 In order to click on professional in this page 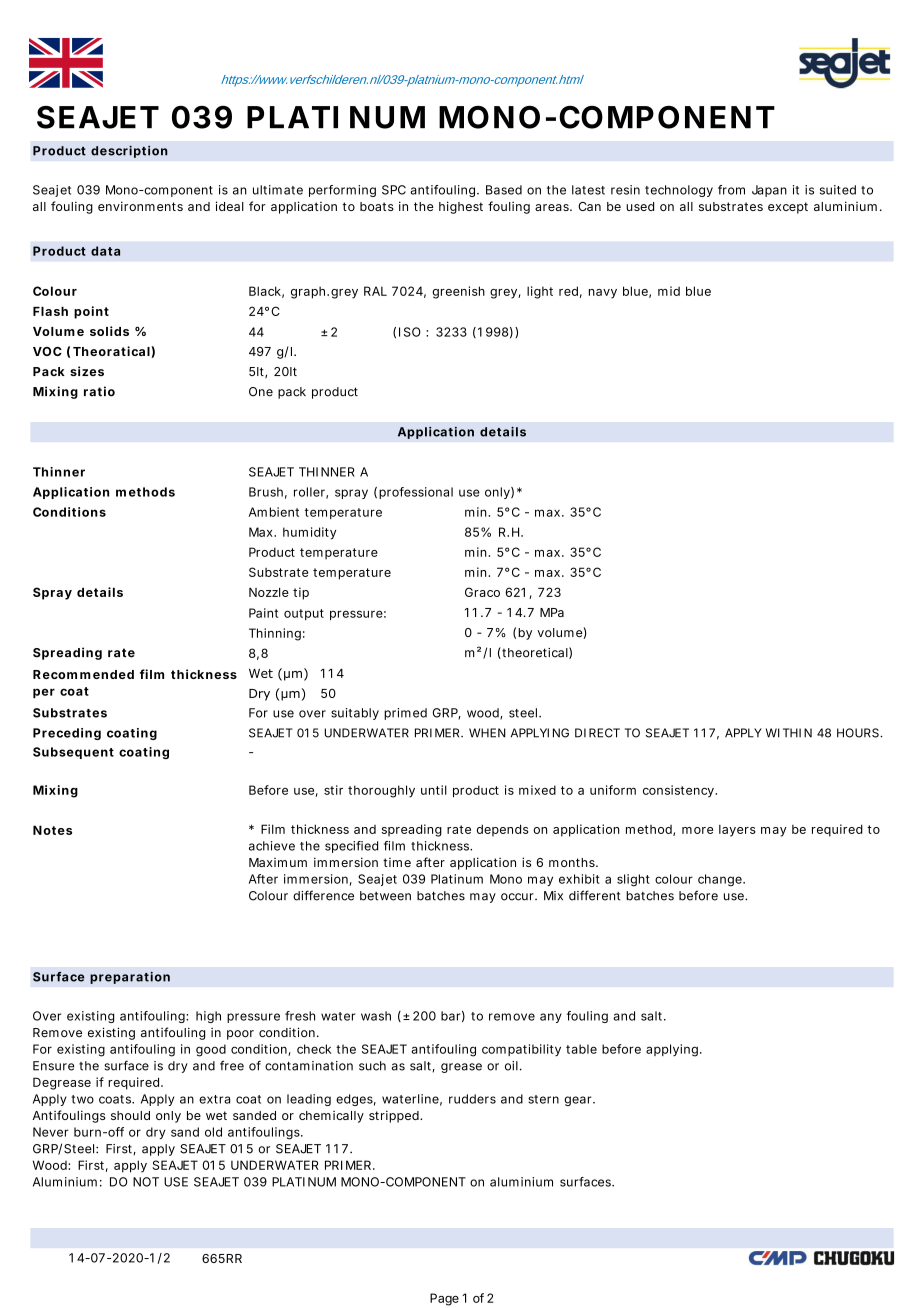, I will do `click(416, 493)`.
